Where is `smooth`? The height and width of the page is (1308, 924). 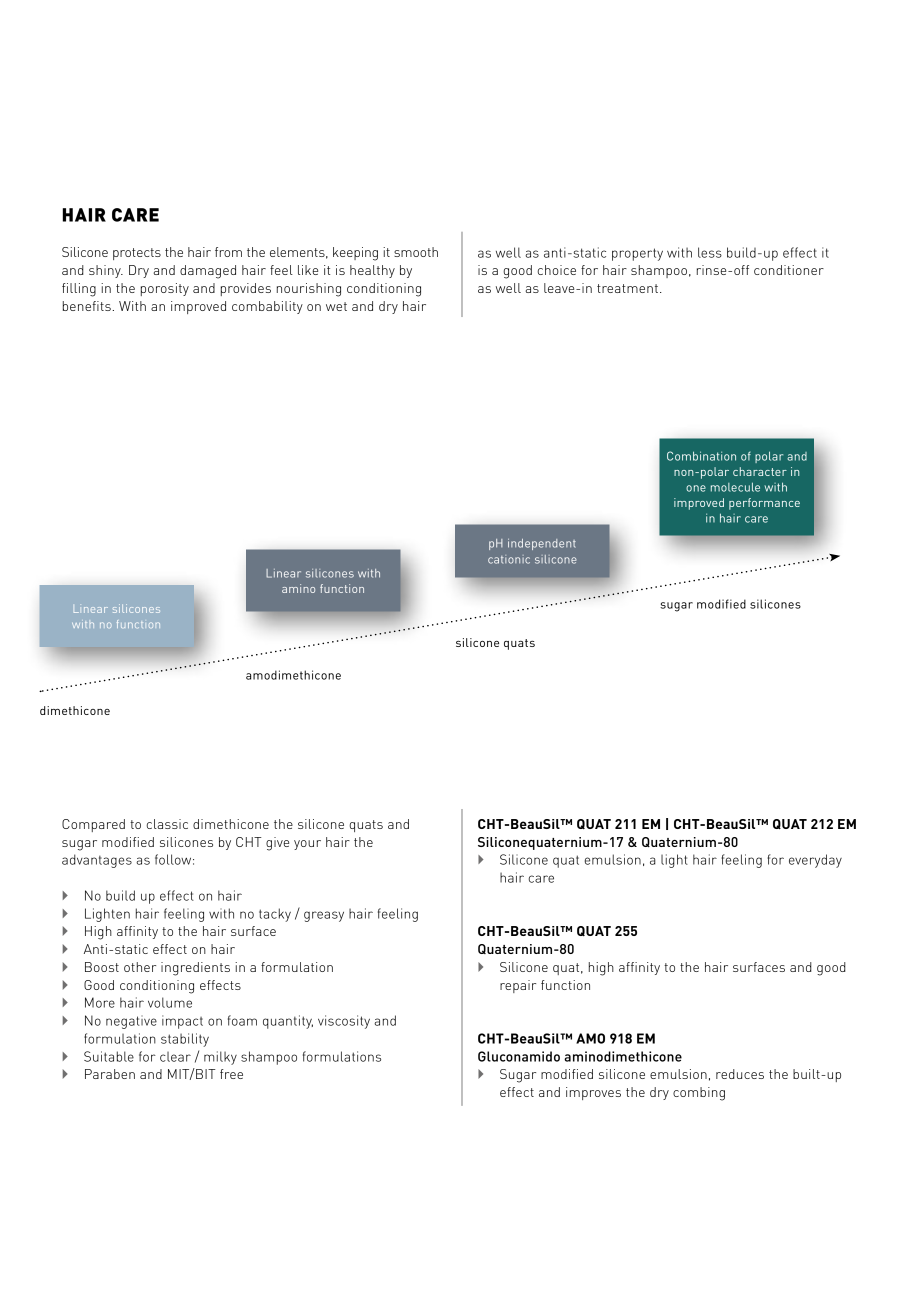 smooth is located at coordinates (416, 252).
